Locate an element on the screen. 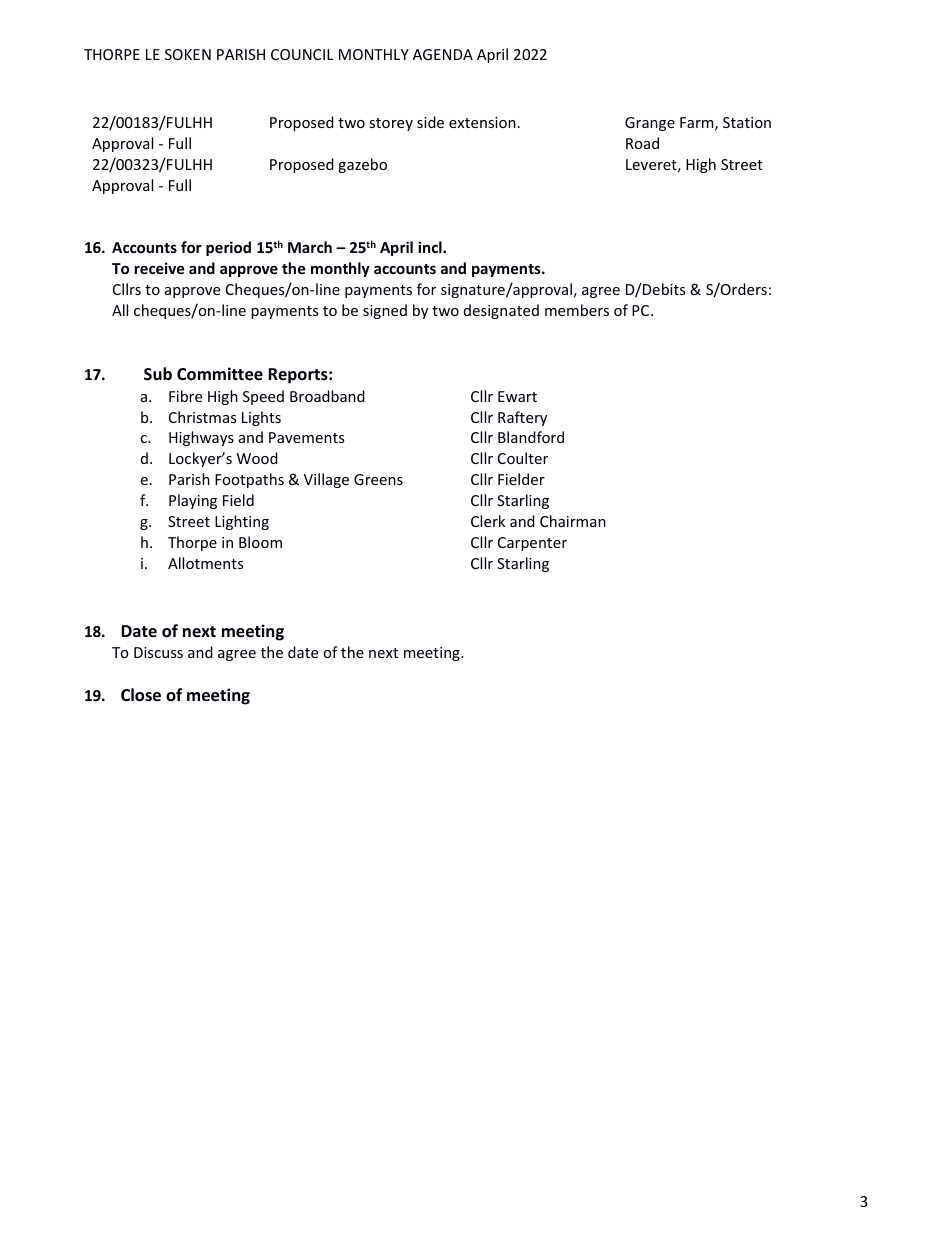  Committee is located at coordinates (220, 374).
